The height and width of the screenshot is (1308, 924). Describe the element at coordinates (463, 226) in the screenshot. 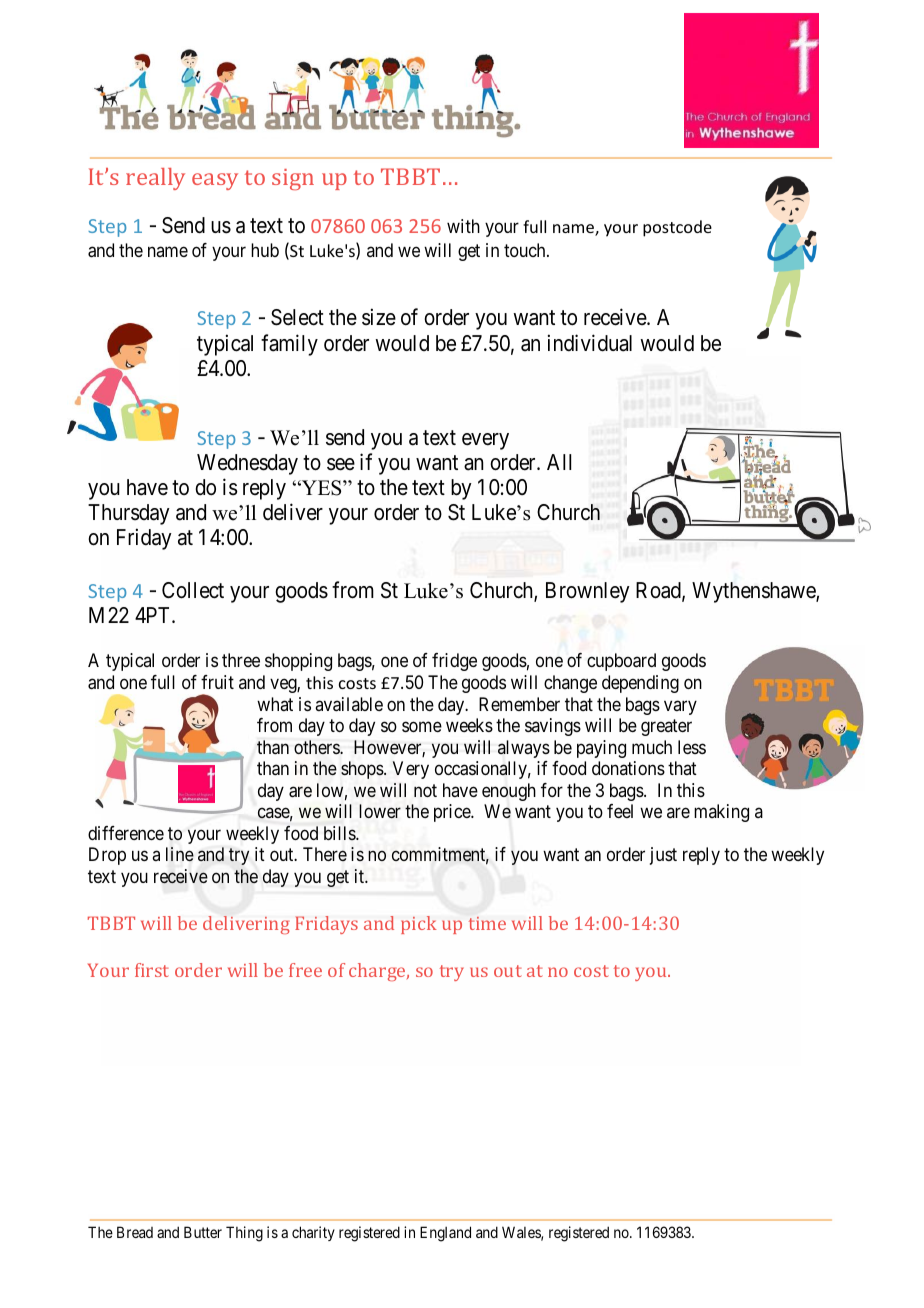

I see `with` at that location.
